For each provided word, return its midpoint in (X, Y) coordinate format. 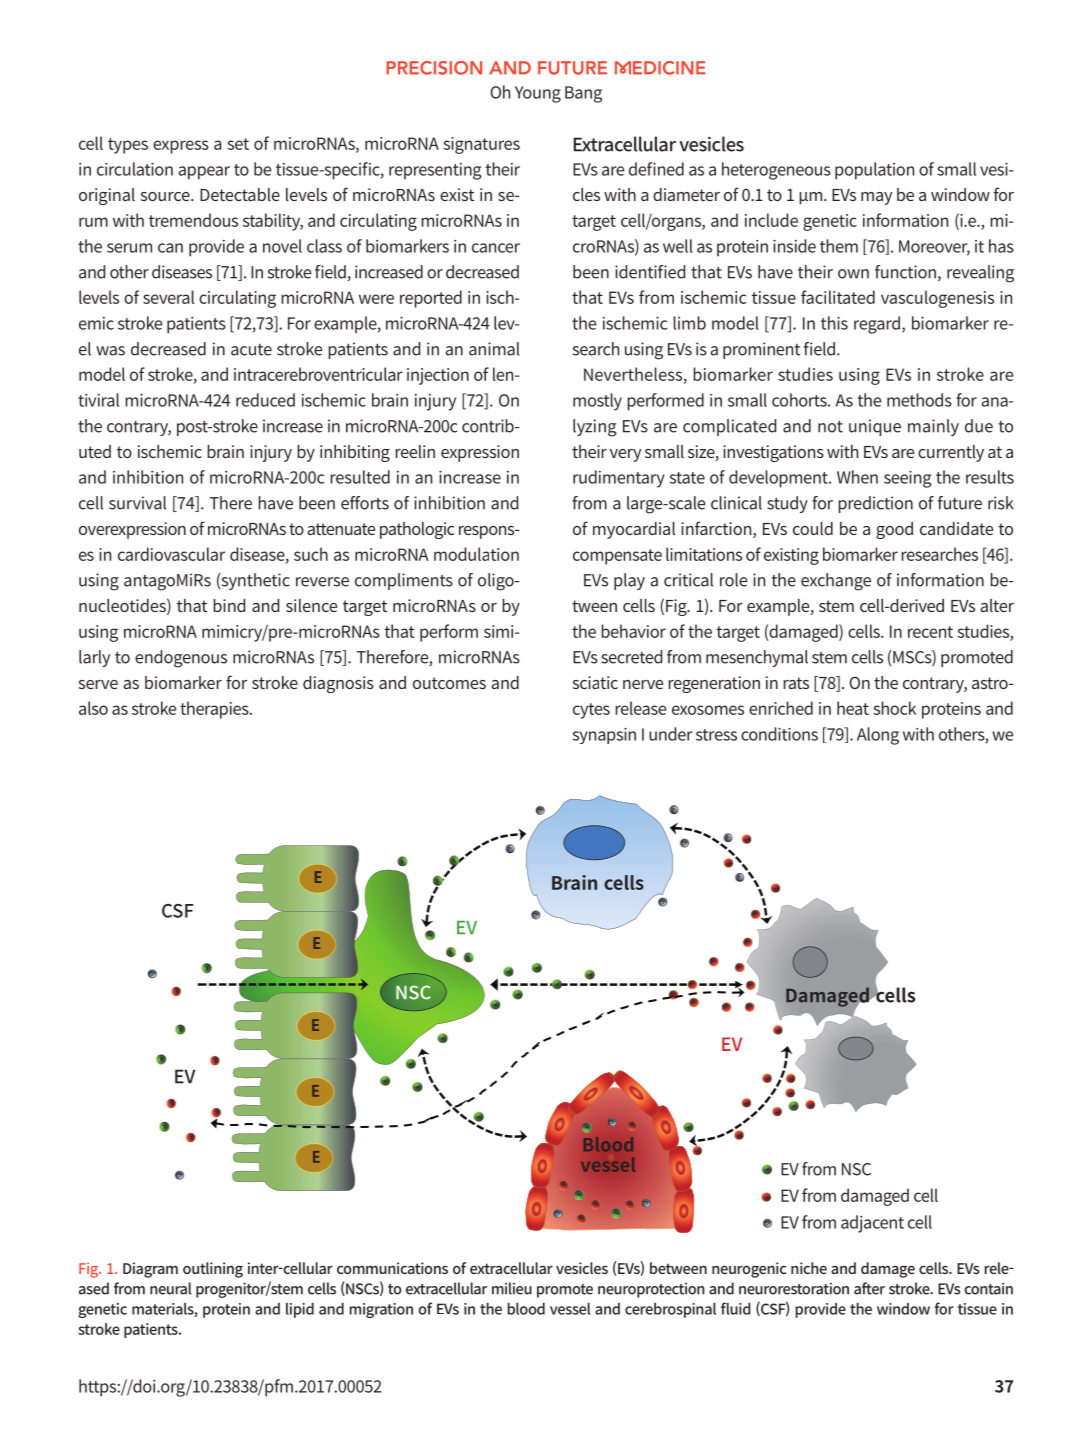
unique (875, 427)
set (238, 144)
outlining (213, 1270)
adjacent (872, 1224)
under (670, 734)
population (874, 171)
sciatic (595, 682)
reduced (265, 400)
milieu (512, 1288)
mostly (597, 402)
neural (170, 1288)
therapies (215, 710)
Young (538, 94)
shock (894, 708)
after (869, 1288)
